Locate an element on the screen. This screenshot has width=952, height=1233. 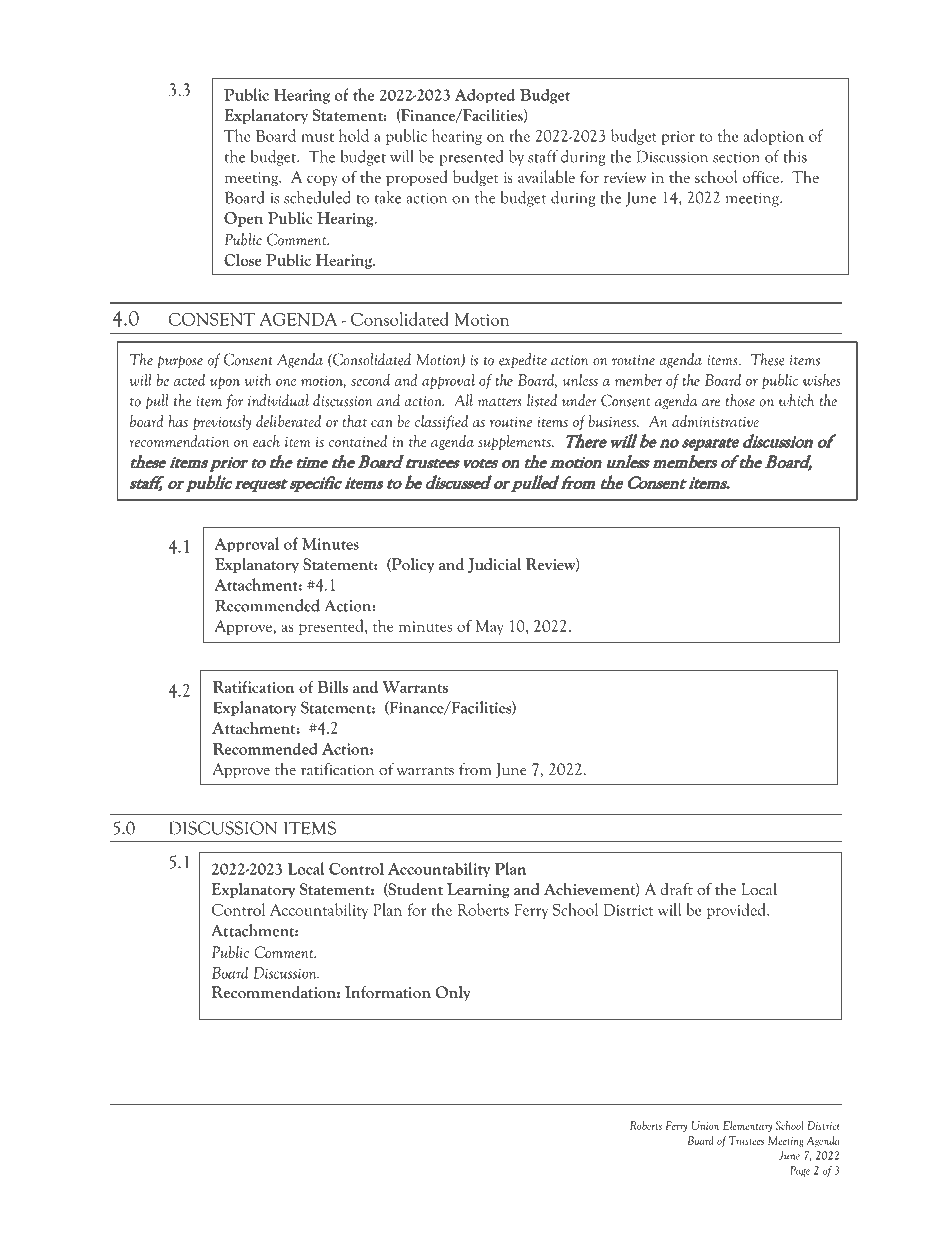
Union is located at coordinates (705, 1125).
